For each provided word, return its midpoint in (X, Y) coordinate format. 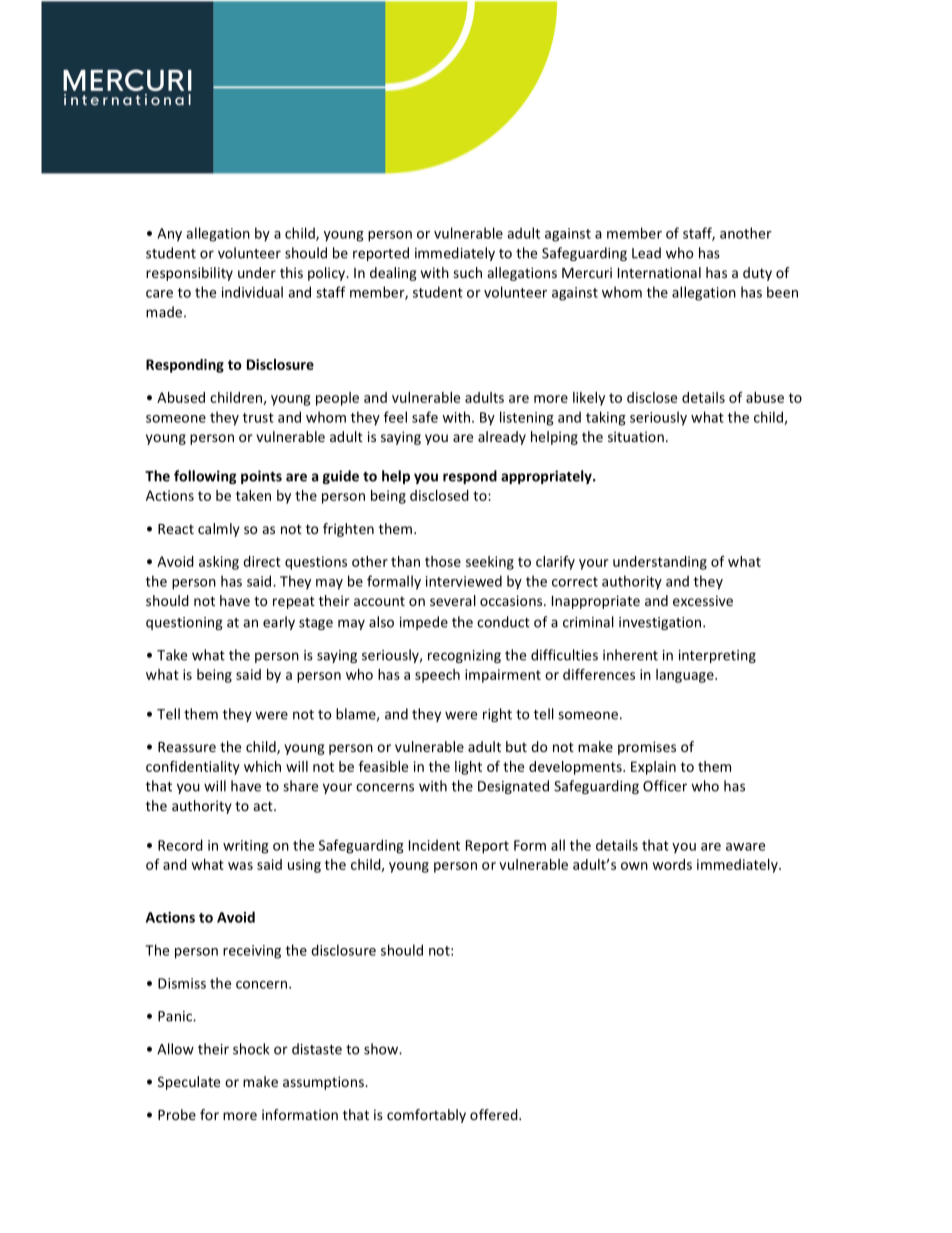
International (659, 272)
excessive (703, 600)
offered (495, 1114)
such (467, 272)
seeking (490, 563)
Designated (513, 787)
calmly (219, 530)
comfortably (426, 1116)
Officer (665, 786)
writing (246, 847)
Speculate (189, 1083)
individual (252, 292)
